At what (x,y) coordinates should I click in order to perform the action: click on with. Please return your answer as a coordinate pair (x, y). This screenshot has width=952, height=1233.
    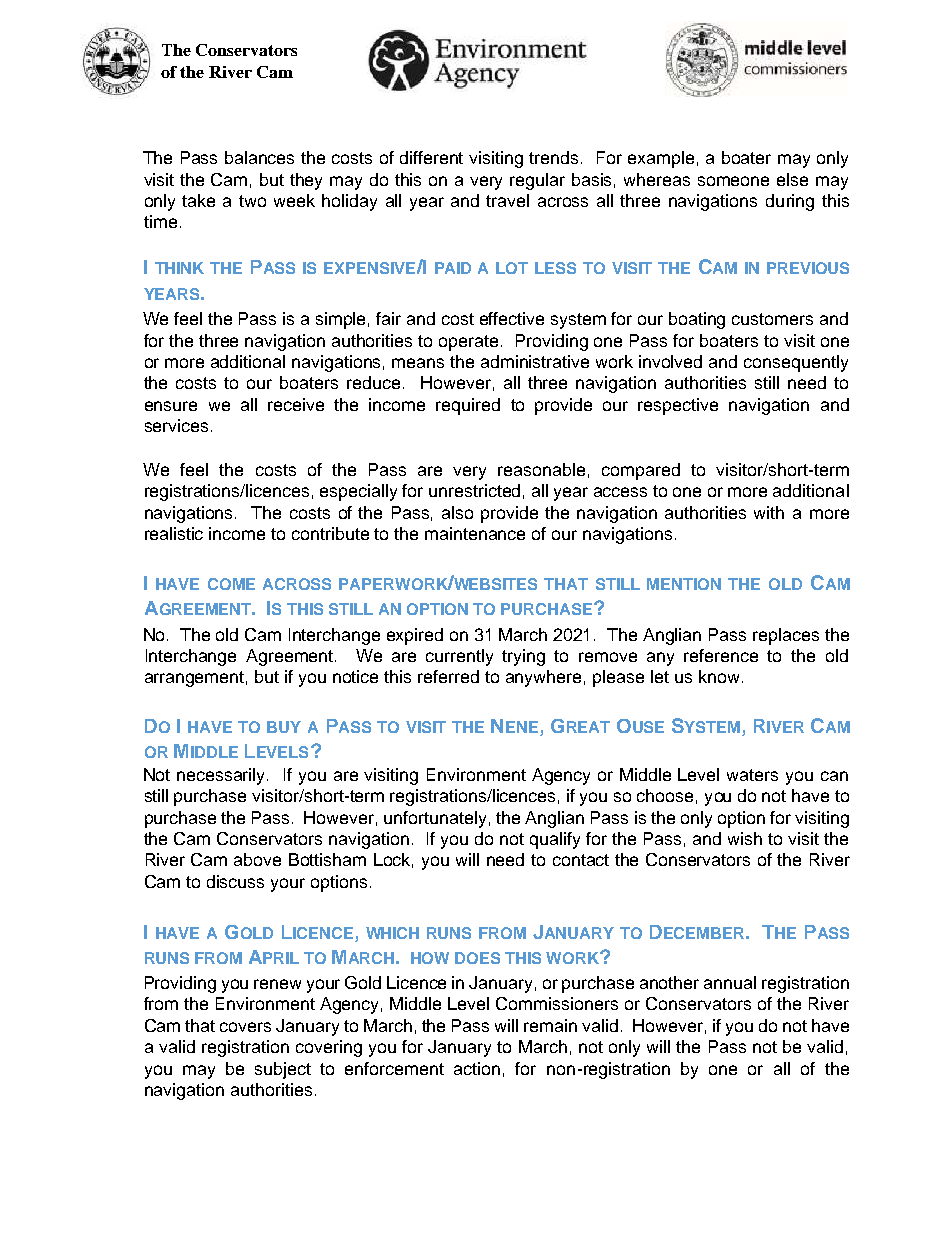
    Looking at the image, I should click on (769, 512).
